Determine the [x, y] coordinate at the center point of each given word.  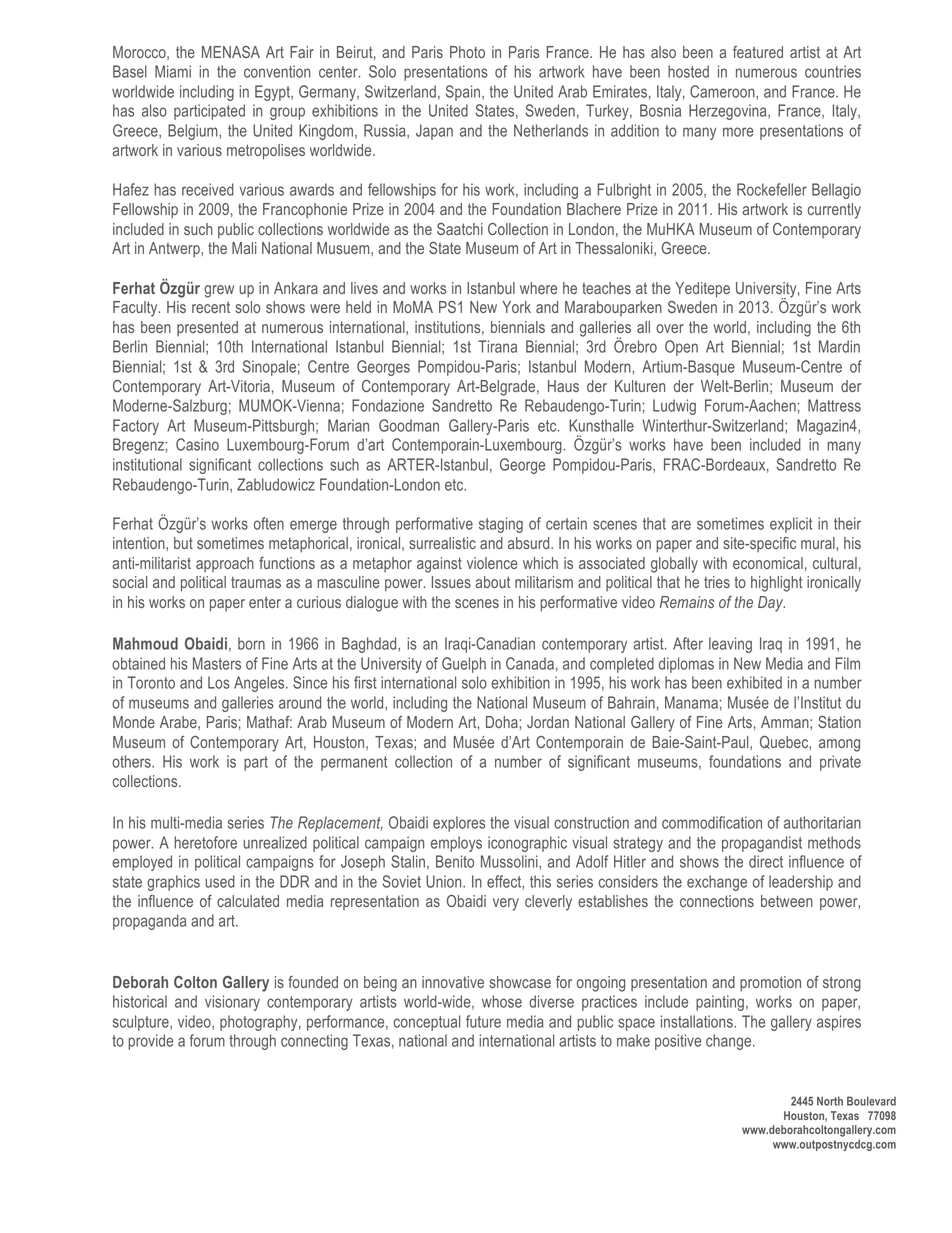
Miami [173, 71]
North [830, 1101]
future [483, 1021]
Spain [463, 93]
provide [150, 1042]
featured [758, 52]
